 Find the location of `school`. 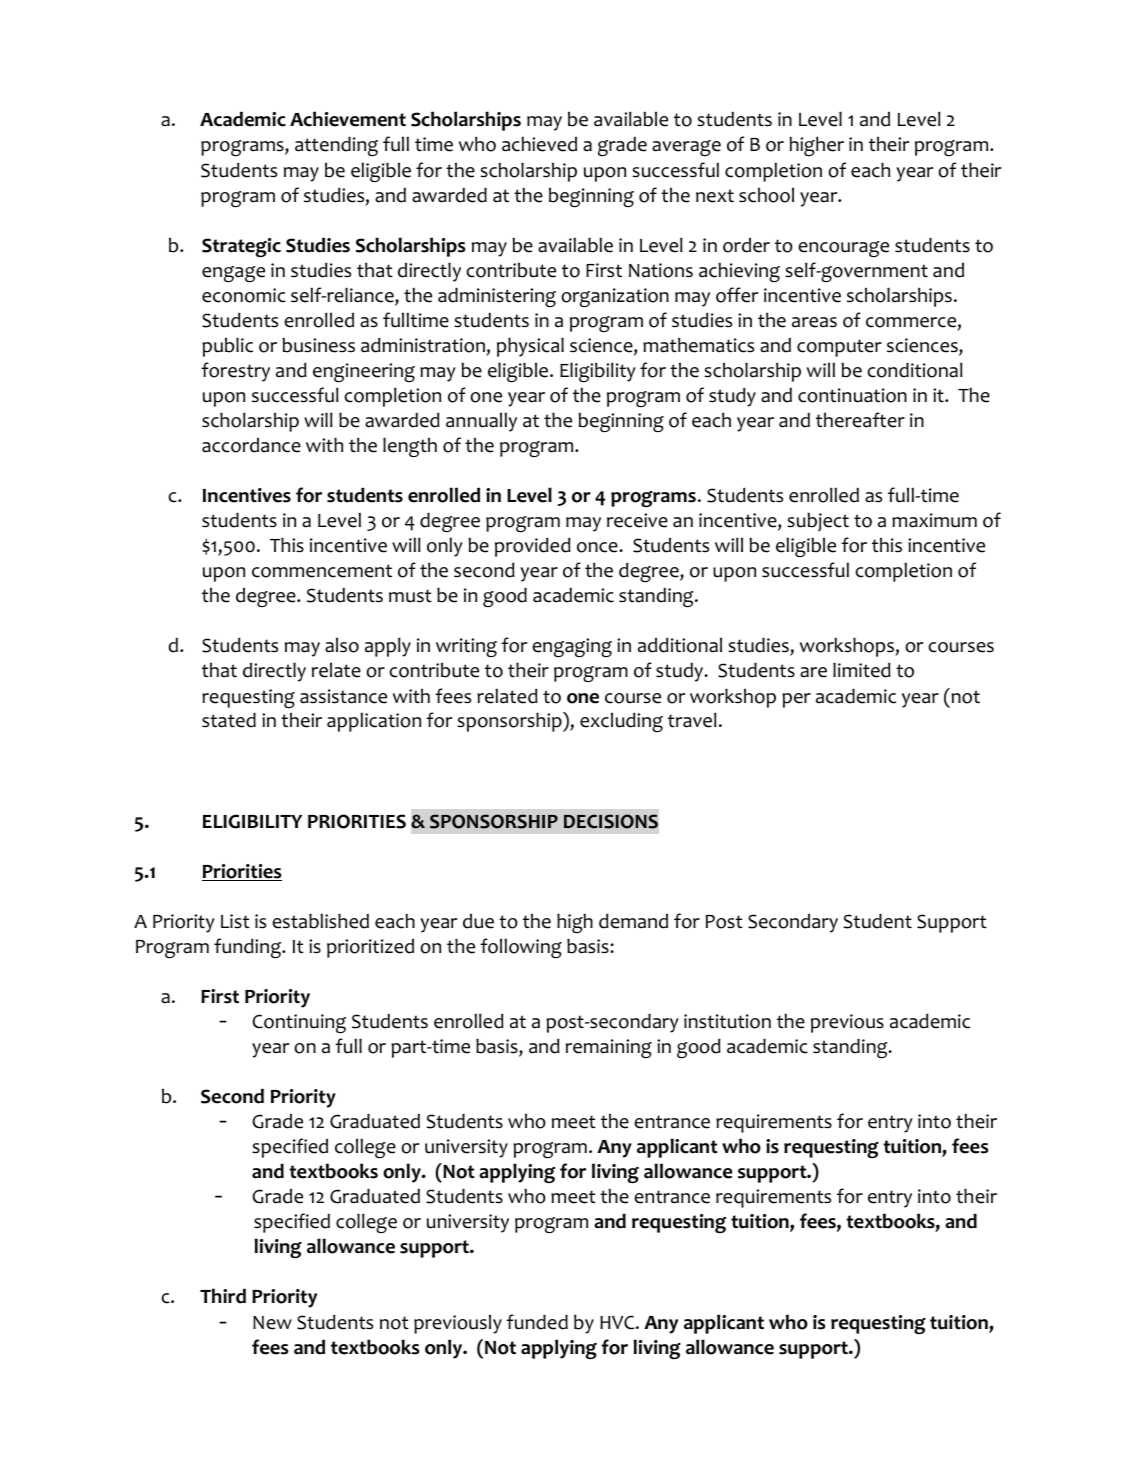

school is located at coordinates (766, 195).
